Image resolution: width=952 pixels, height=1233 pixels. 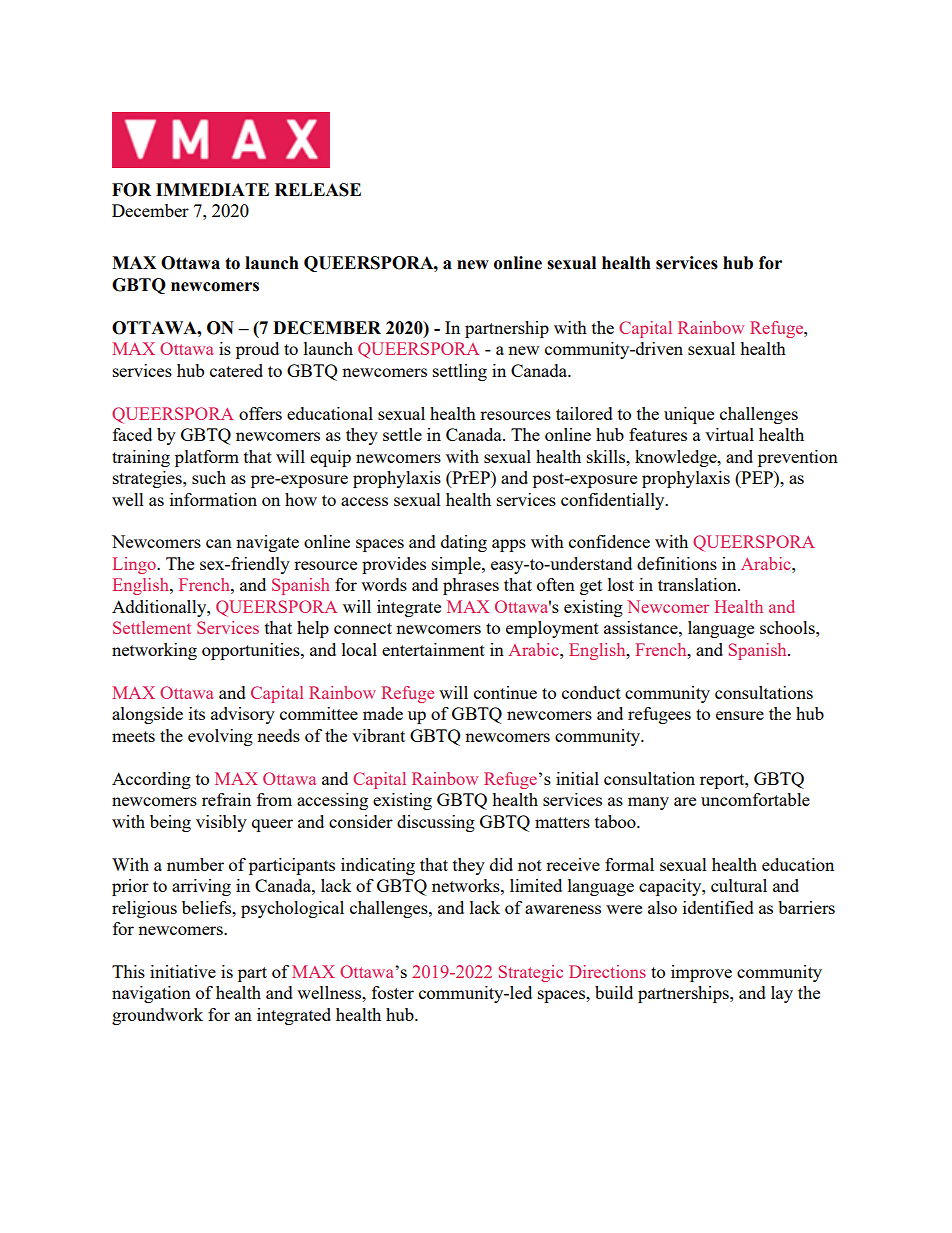 What do you see at coordinates (226, 799) in the page?
I see `refrain` at bounding box center [226, 799].
